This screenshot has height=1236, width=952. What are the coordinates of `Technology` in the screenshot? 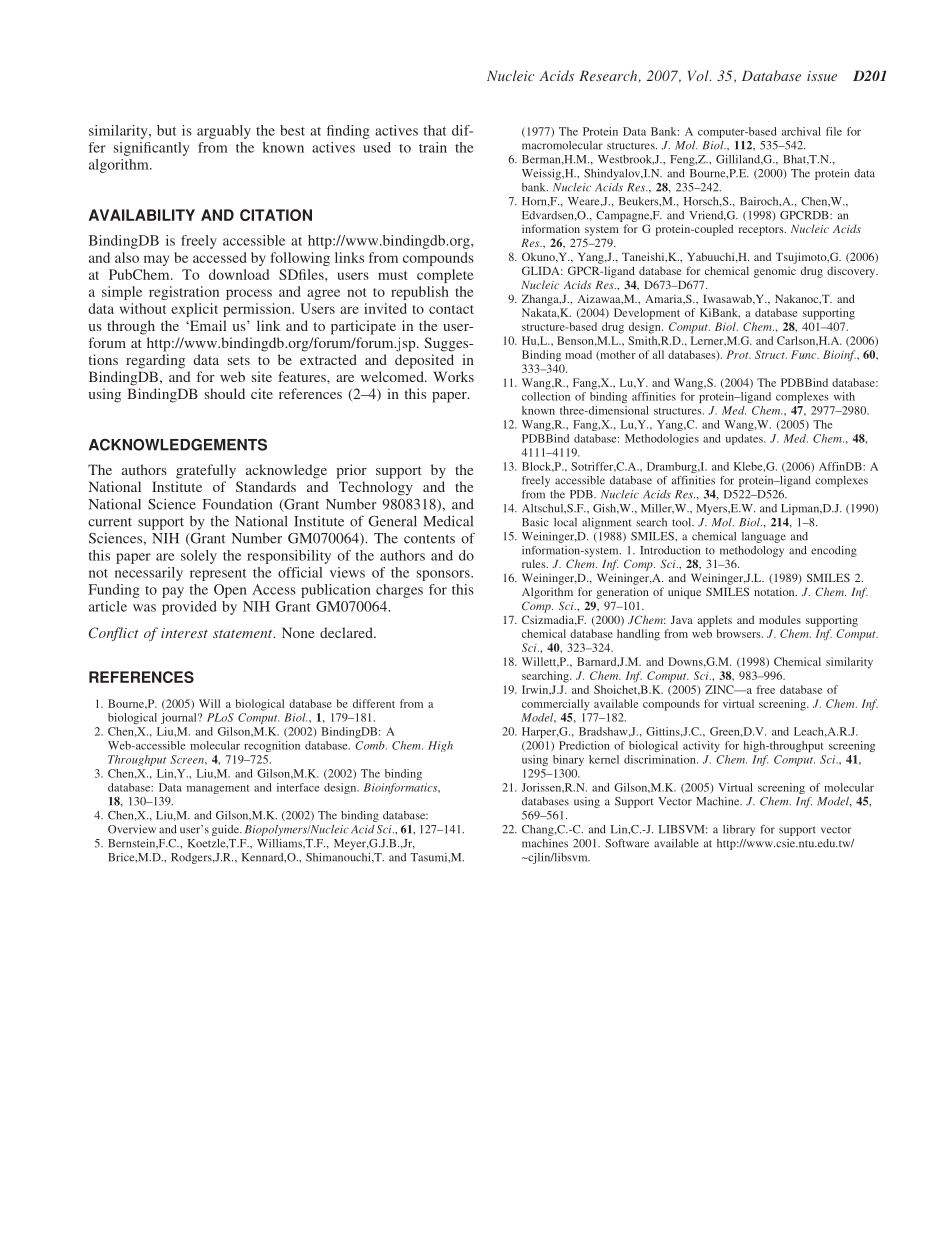 It's located at (376, 488).
